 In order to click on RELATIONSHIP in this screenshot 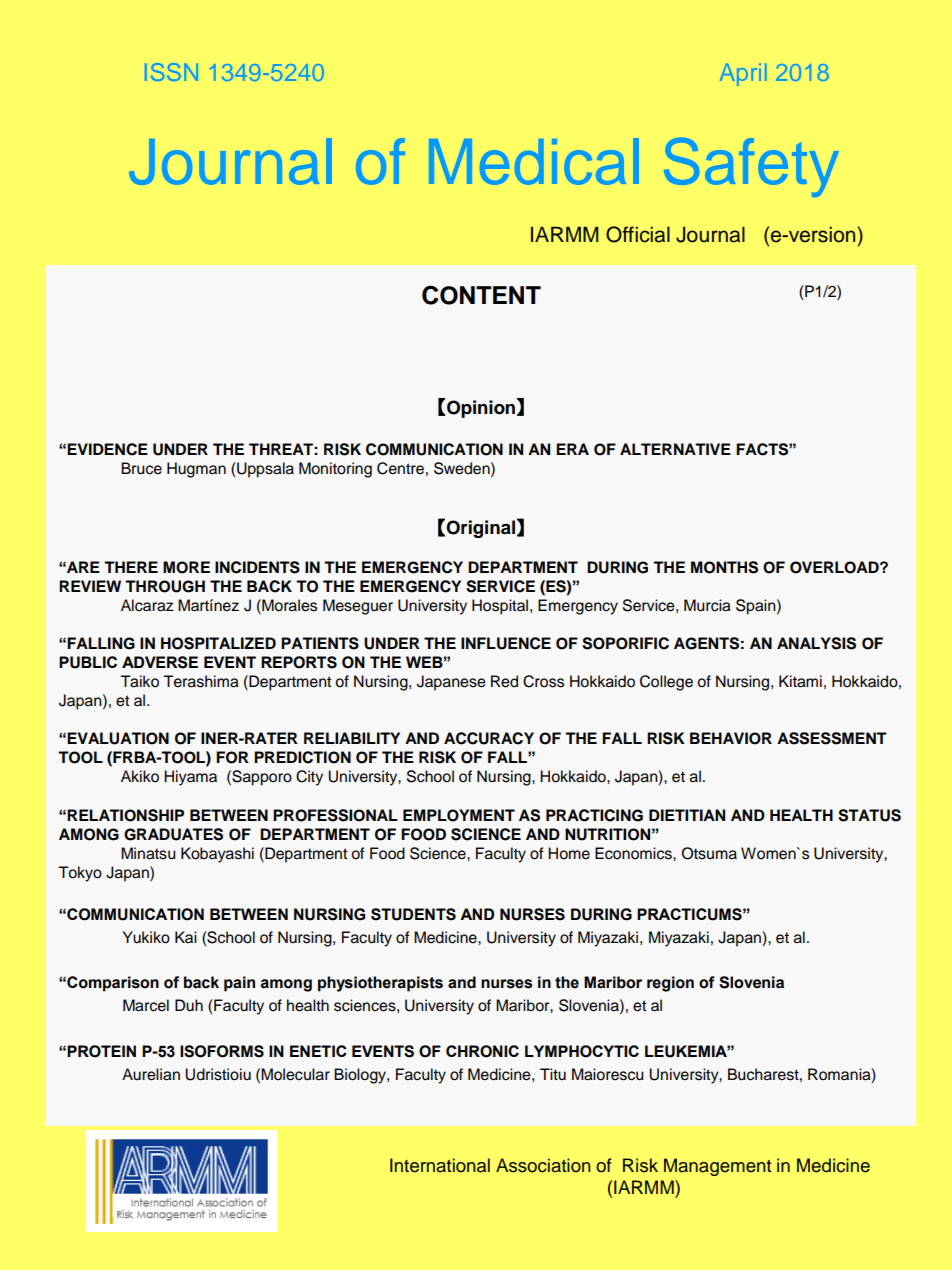, I will do `click(125, 815)`.
